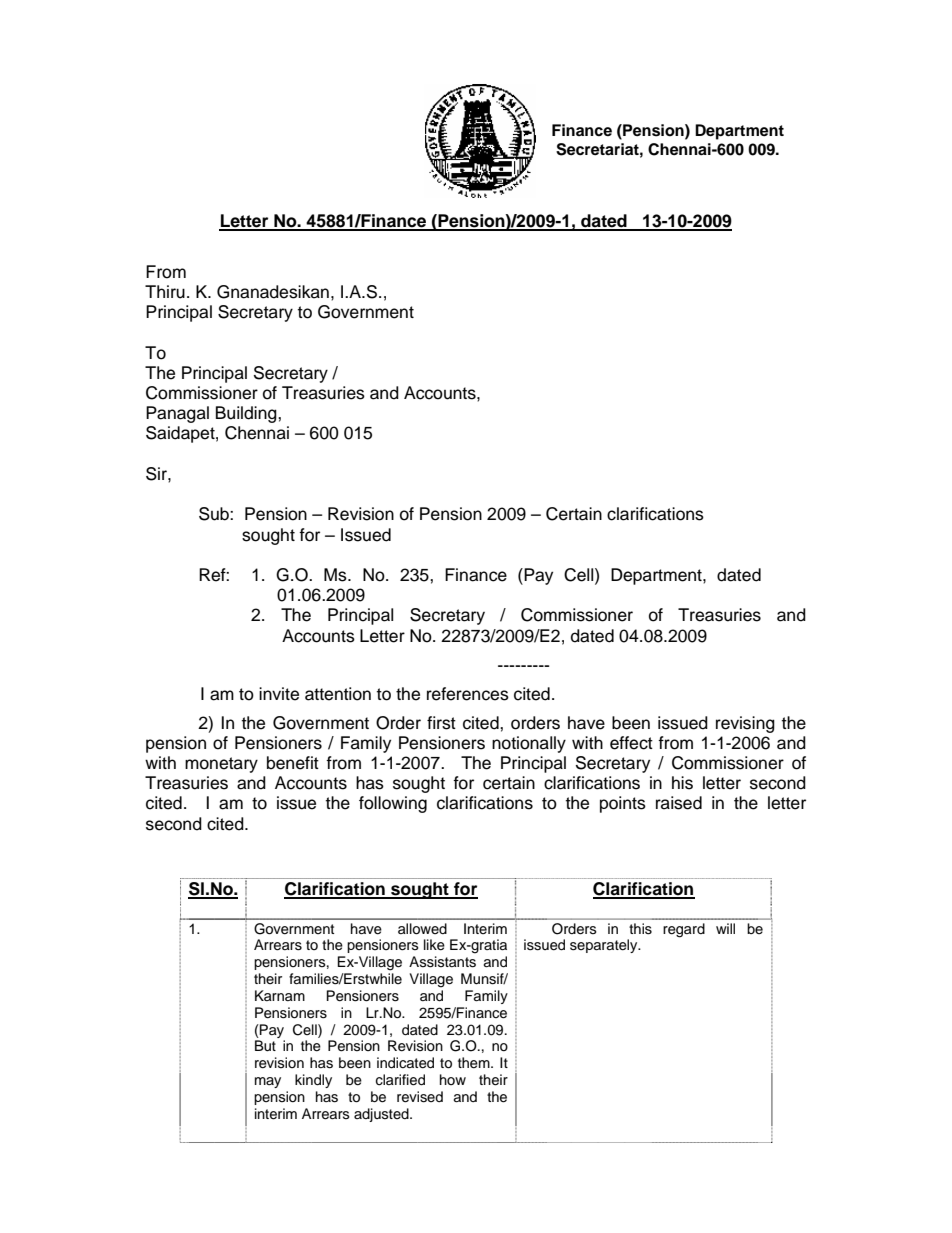  What do you see at coordinates (215, 514) in the screenshot?
I see `Sub` at bounding box center [215, 514].
